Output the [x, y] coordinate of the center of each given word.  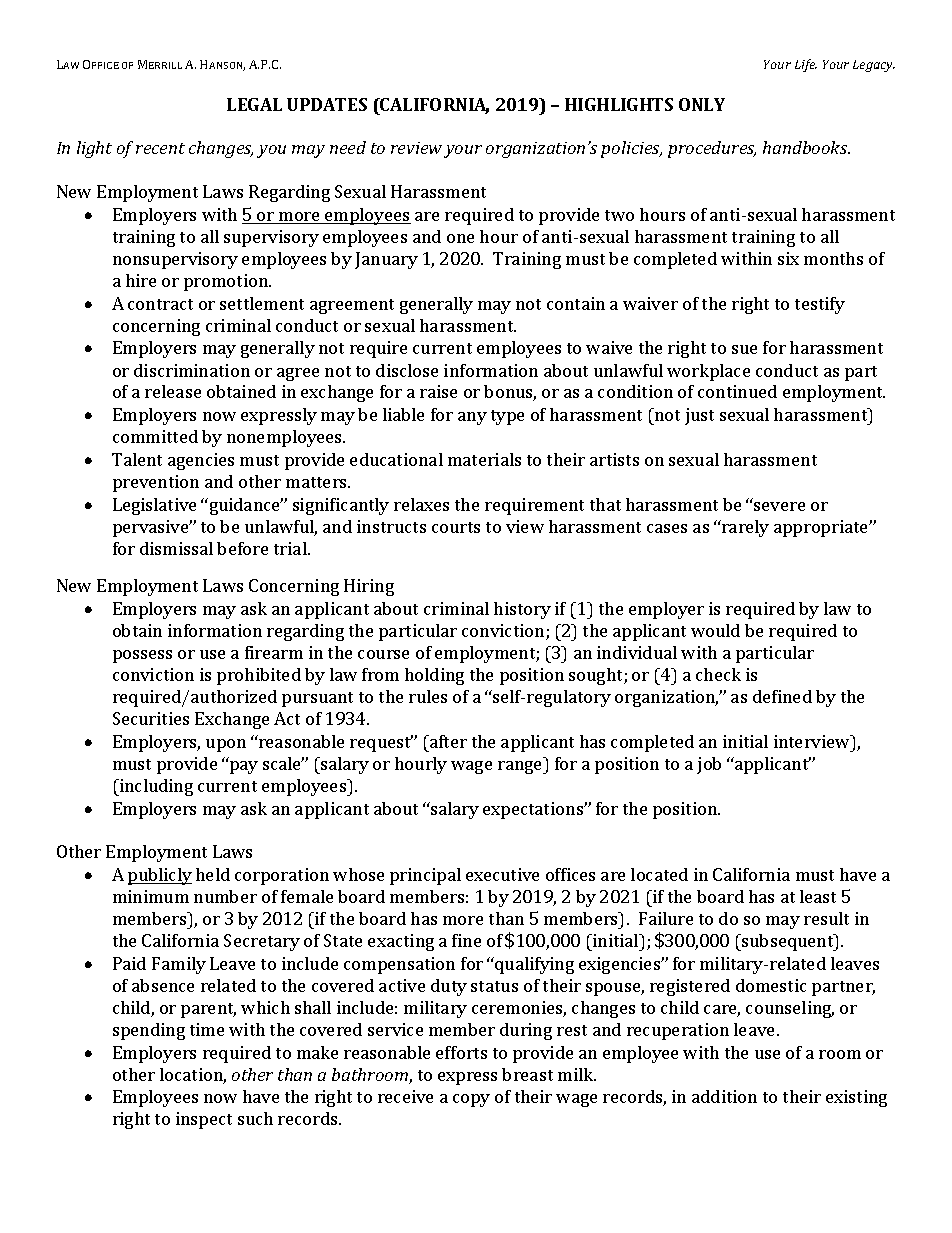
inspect [204, 1120]
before [242, 548]
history [522, 610]
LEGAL [254, 104]
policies [631, 149]
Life [806, 65]
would [715, 630]
